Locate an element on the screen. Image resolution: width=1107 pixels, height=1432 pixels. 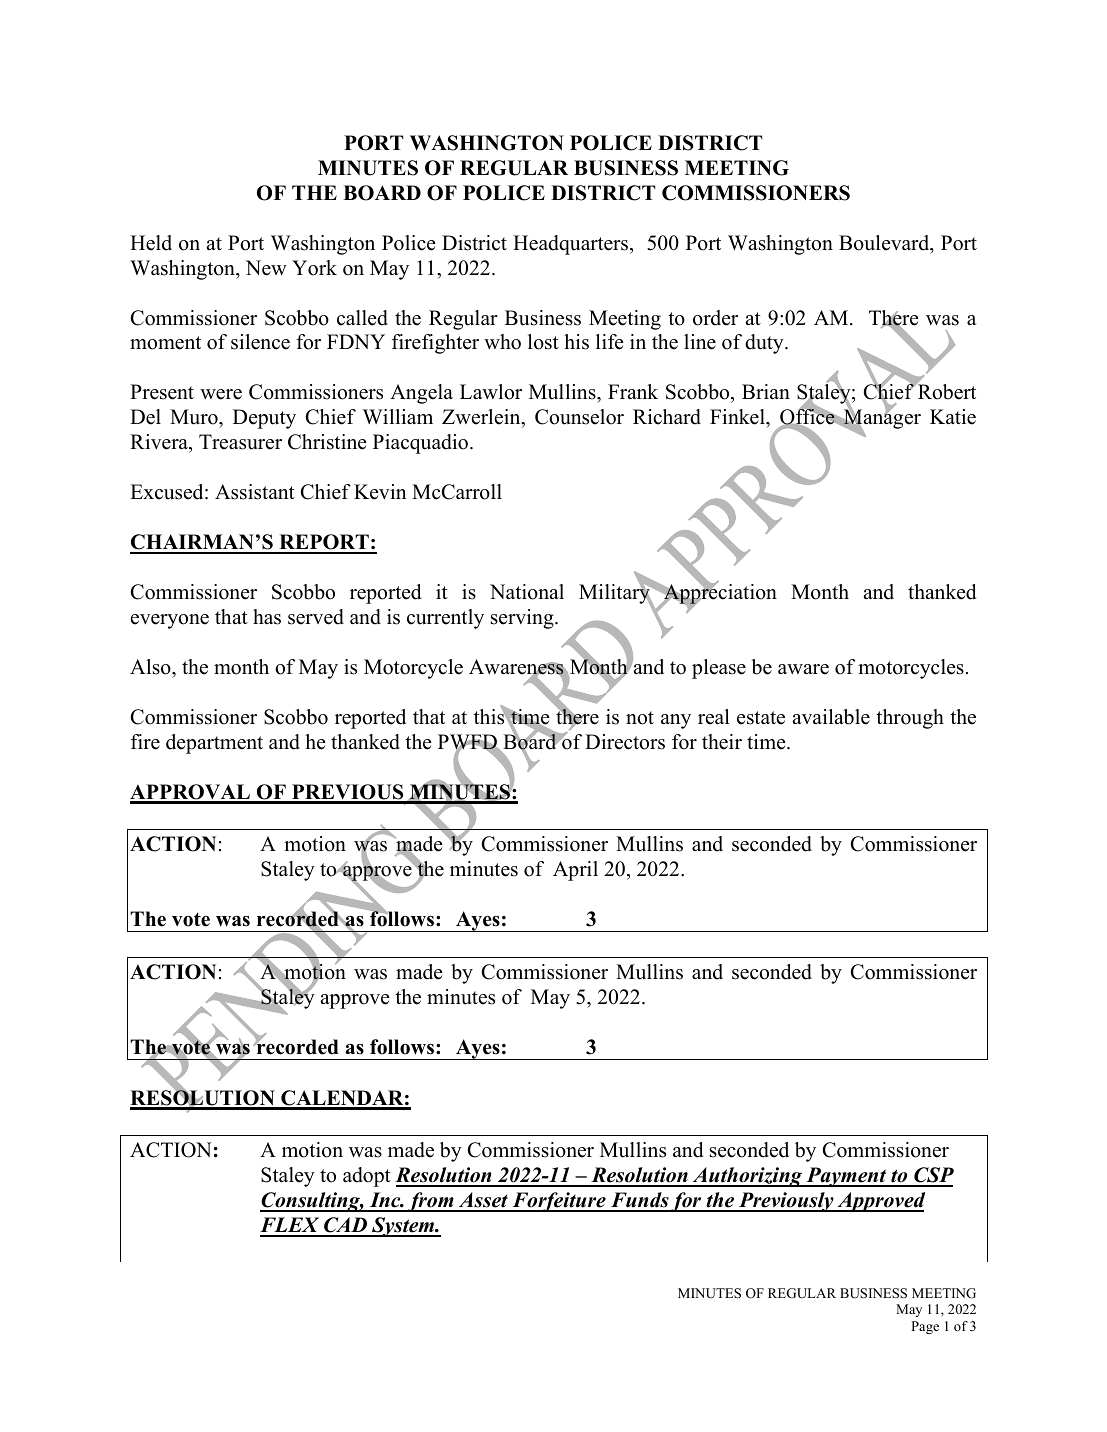
department is located at coordinates (214, 744).
